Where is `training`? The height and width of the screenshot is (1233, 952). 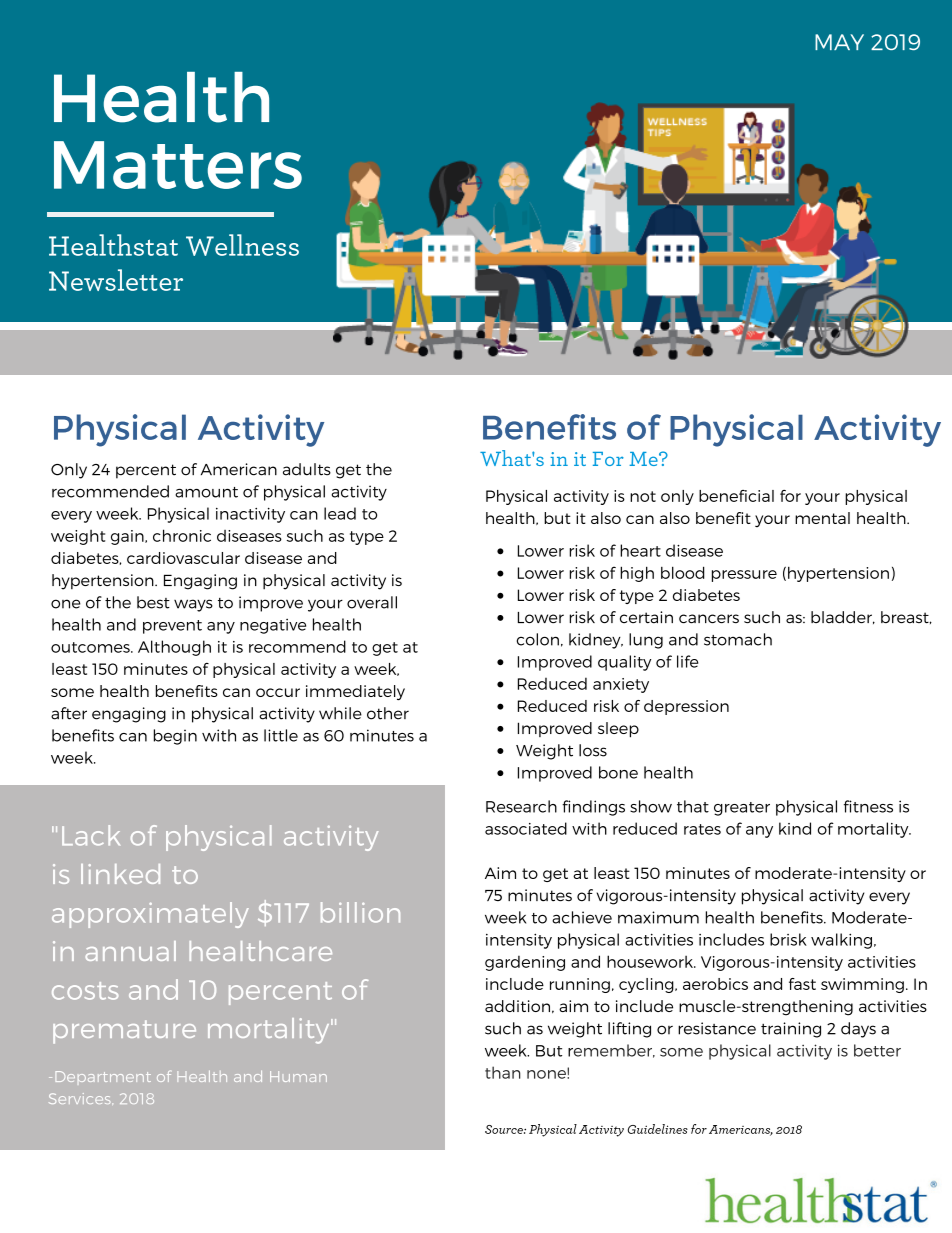 training is located at coordinates (791, 1030).
